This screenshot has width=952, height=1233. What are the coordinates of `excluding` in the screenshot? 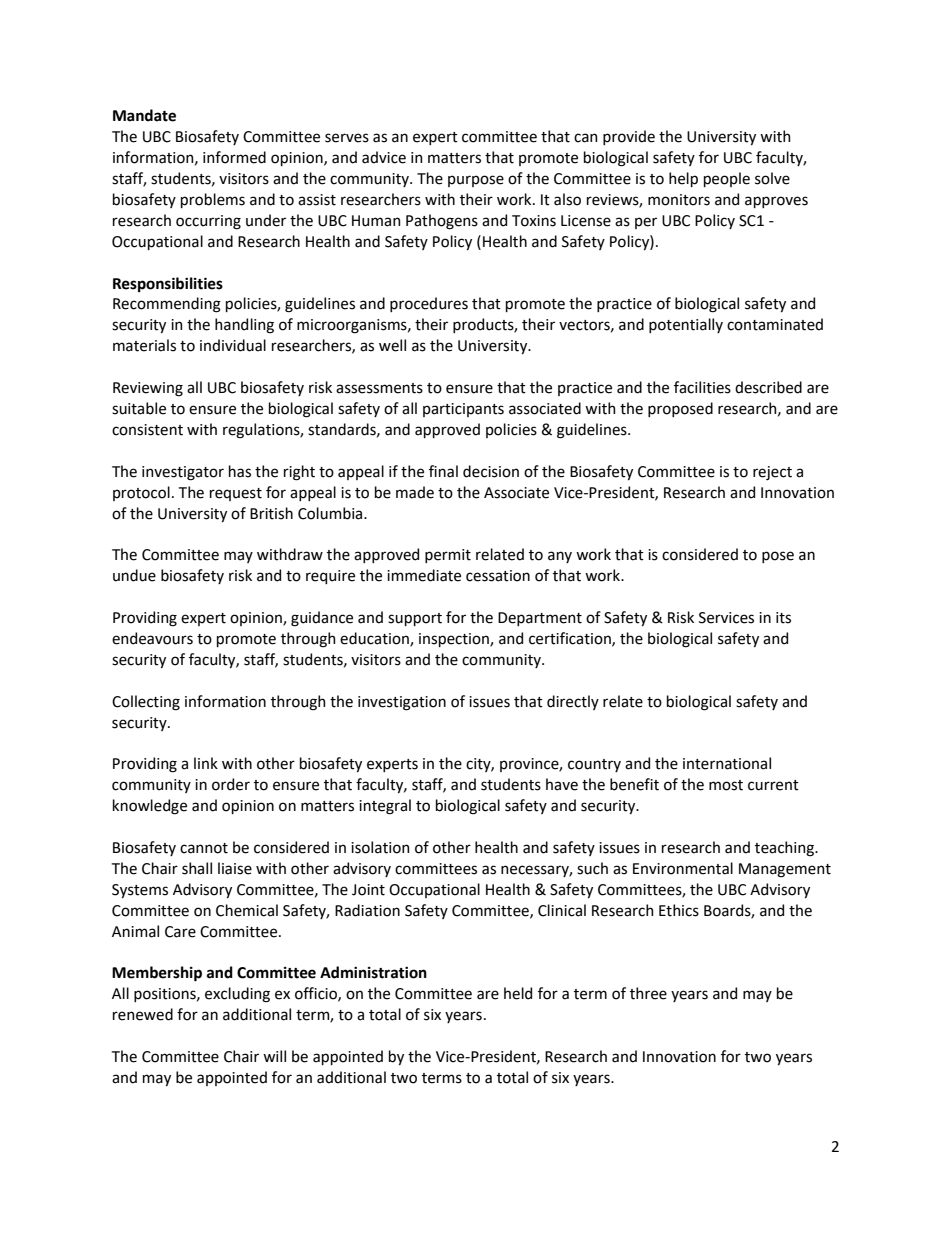 It's located at (237, 995).
